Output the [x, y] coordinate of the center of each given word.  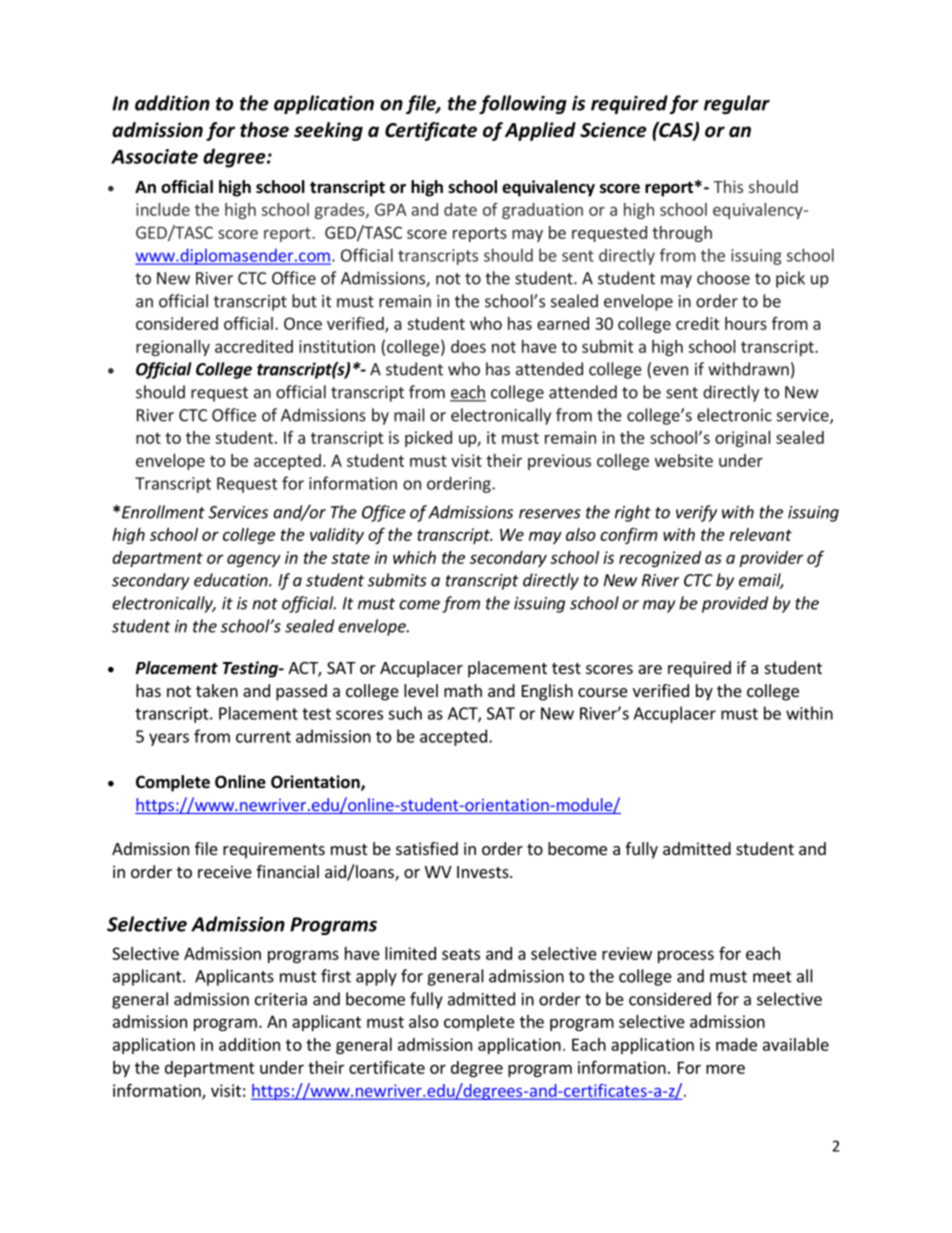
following [523, 104]
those [264, 130]
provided [735, 604]
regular [737, 104]
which [414, 557]
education [232, 580]
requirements [274, 850]
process [686, 956]
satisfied [427, 848]
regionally [173, 348]
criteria [281, 999]
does [468, 346]
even [670, 371]
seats [461, 954]
